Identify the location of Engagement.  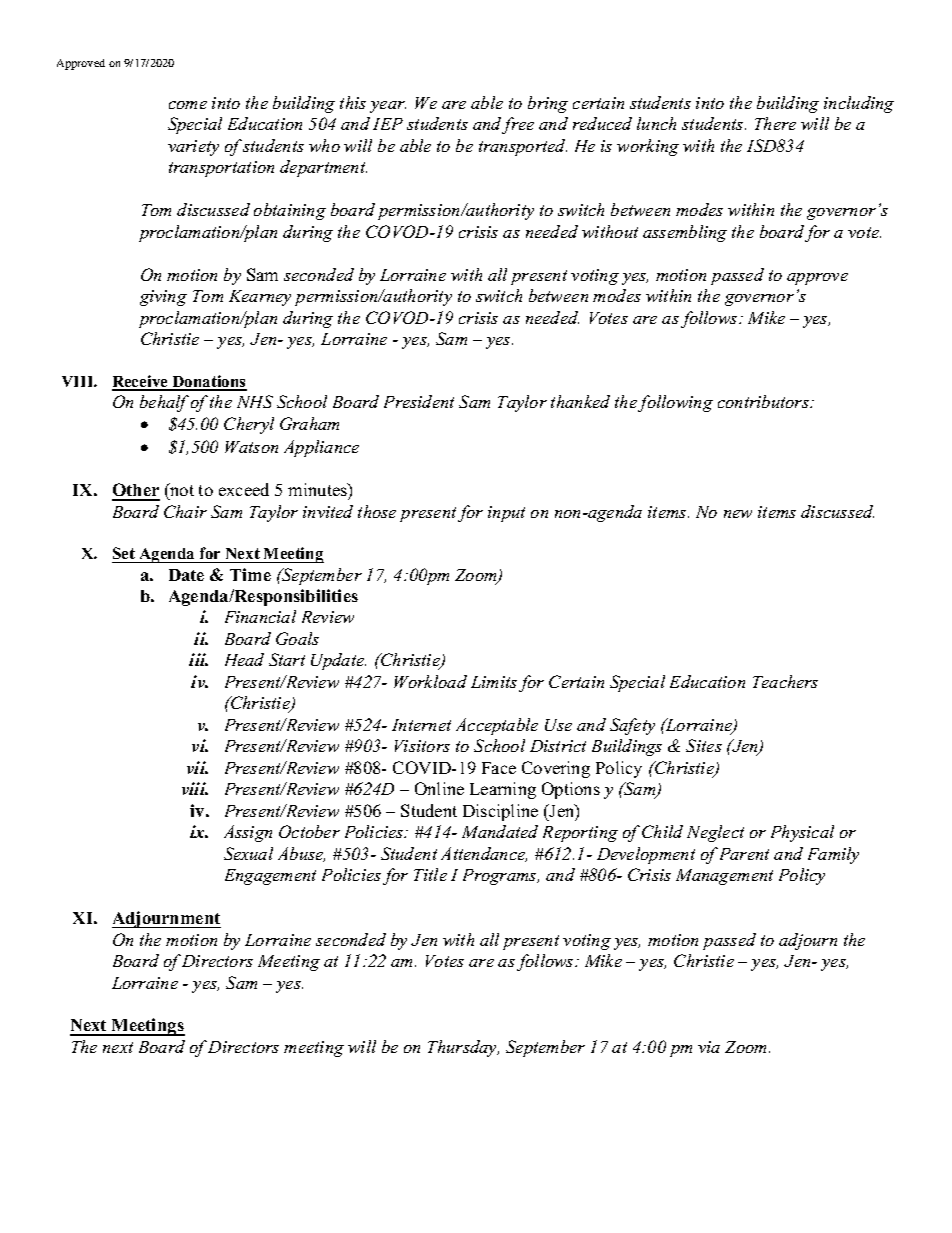
(270, 877).
